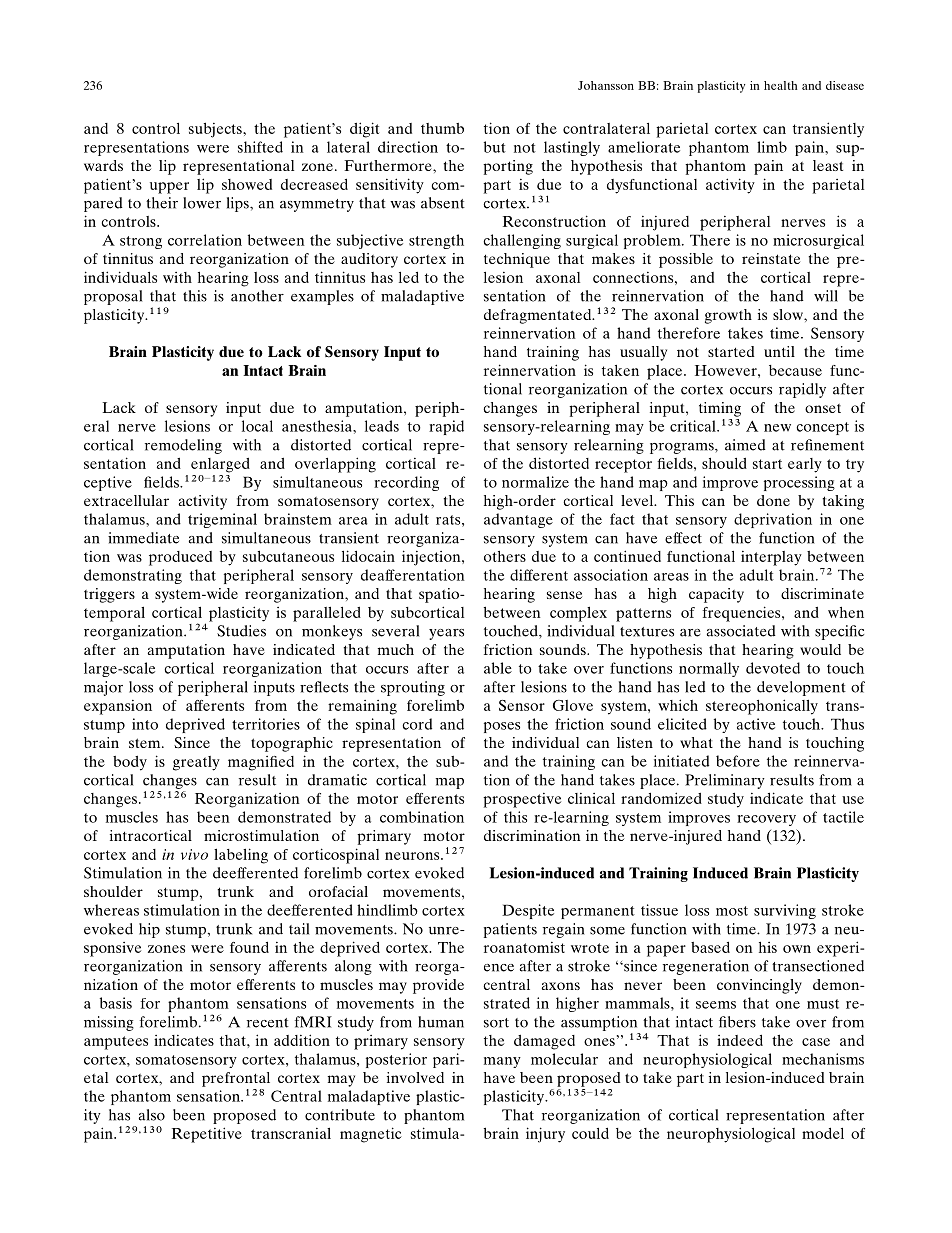 This screenshot has width=952, height=1233. Describe the element at coordinates (498, 668) in the screenshot. I see `able` at that location.
